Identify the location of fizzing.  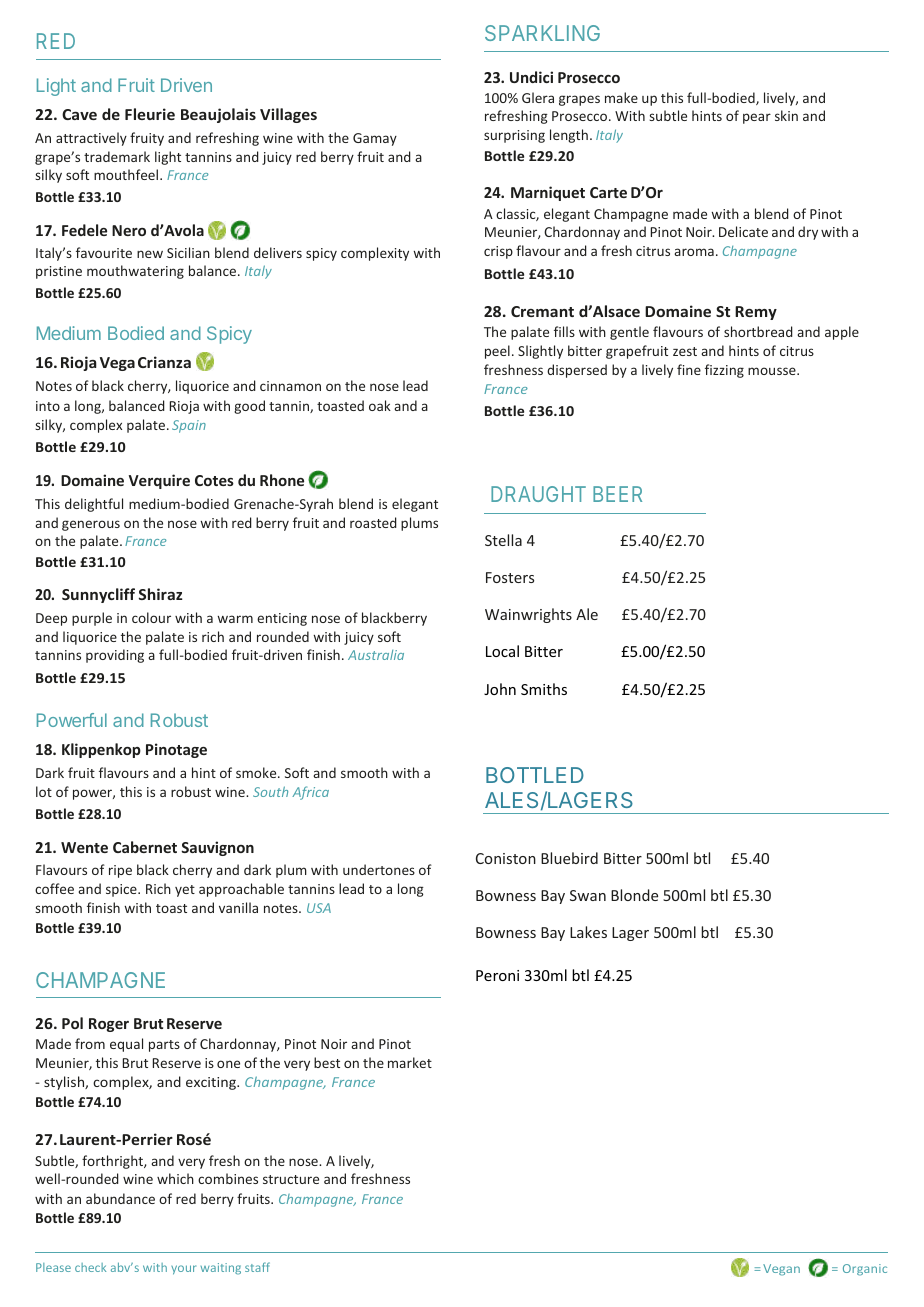
(724, 371).
